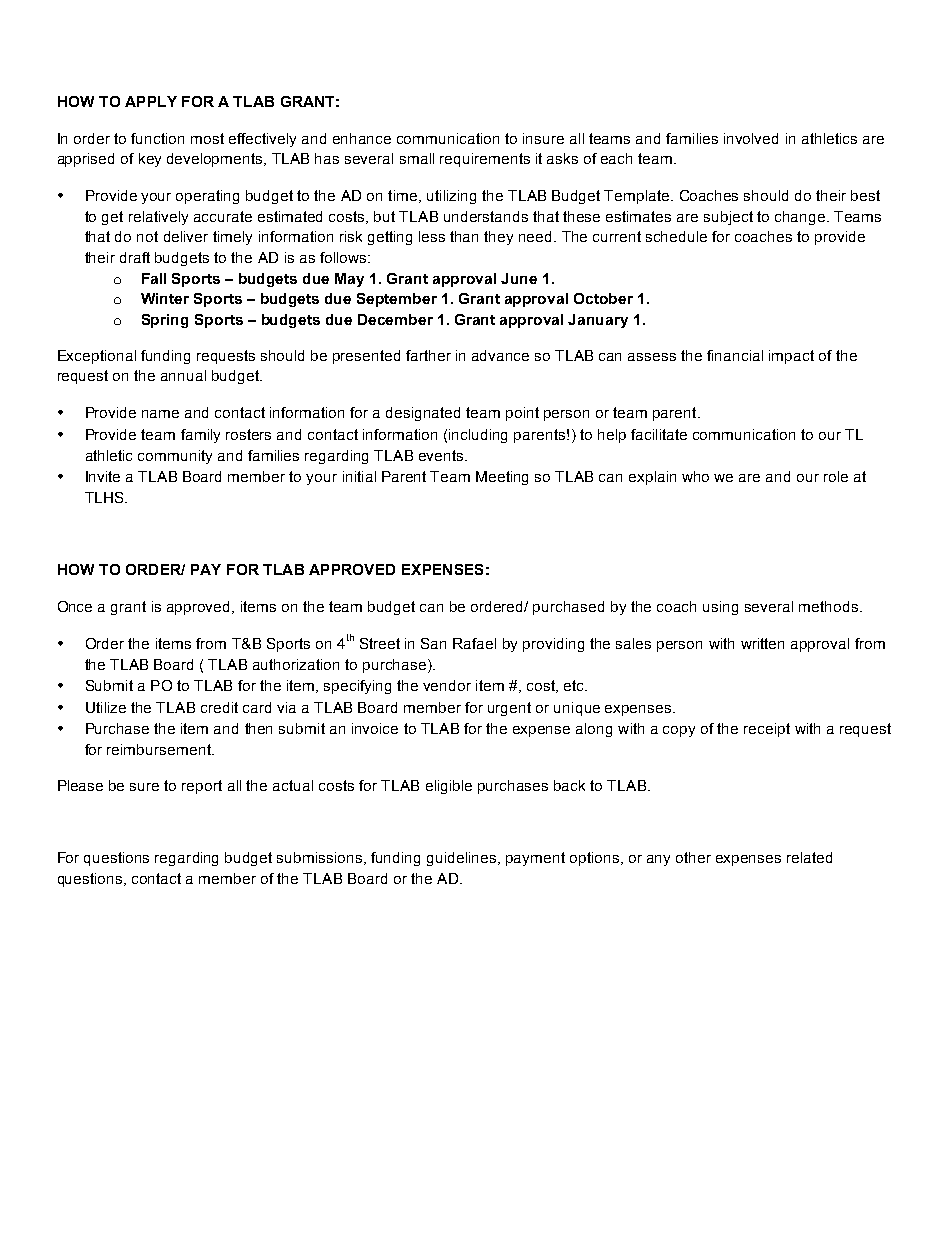 Image resolution: width=952 pixels, height=1233 pixels. I want to click on report, so click(202, 787).
